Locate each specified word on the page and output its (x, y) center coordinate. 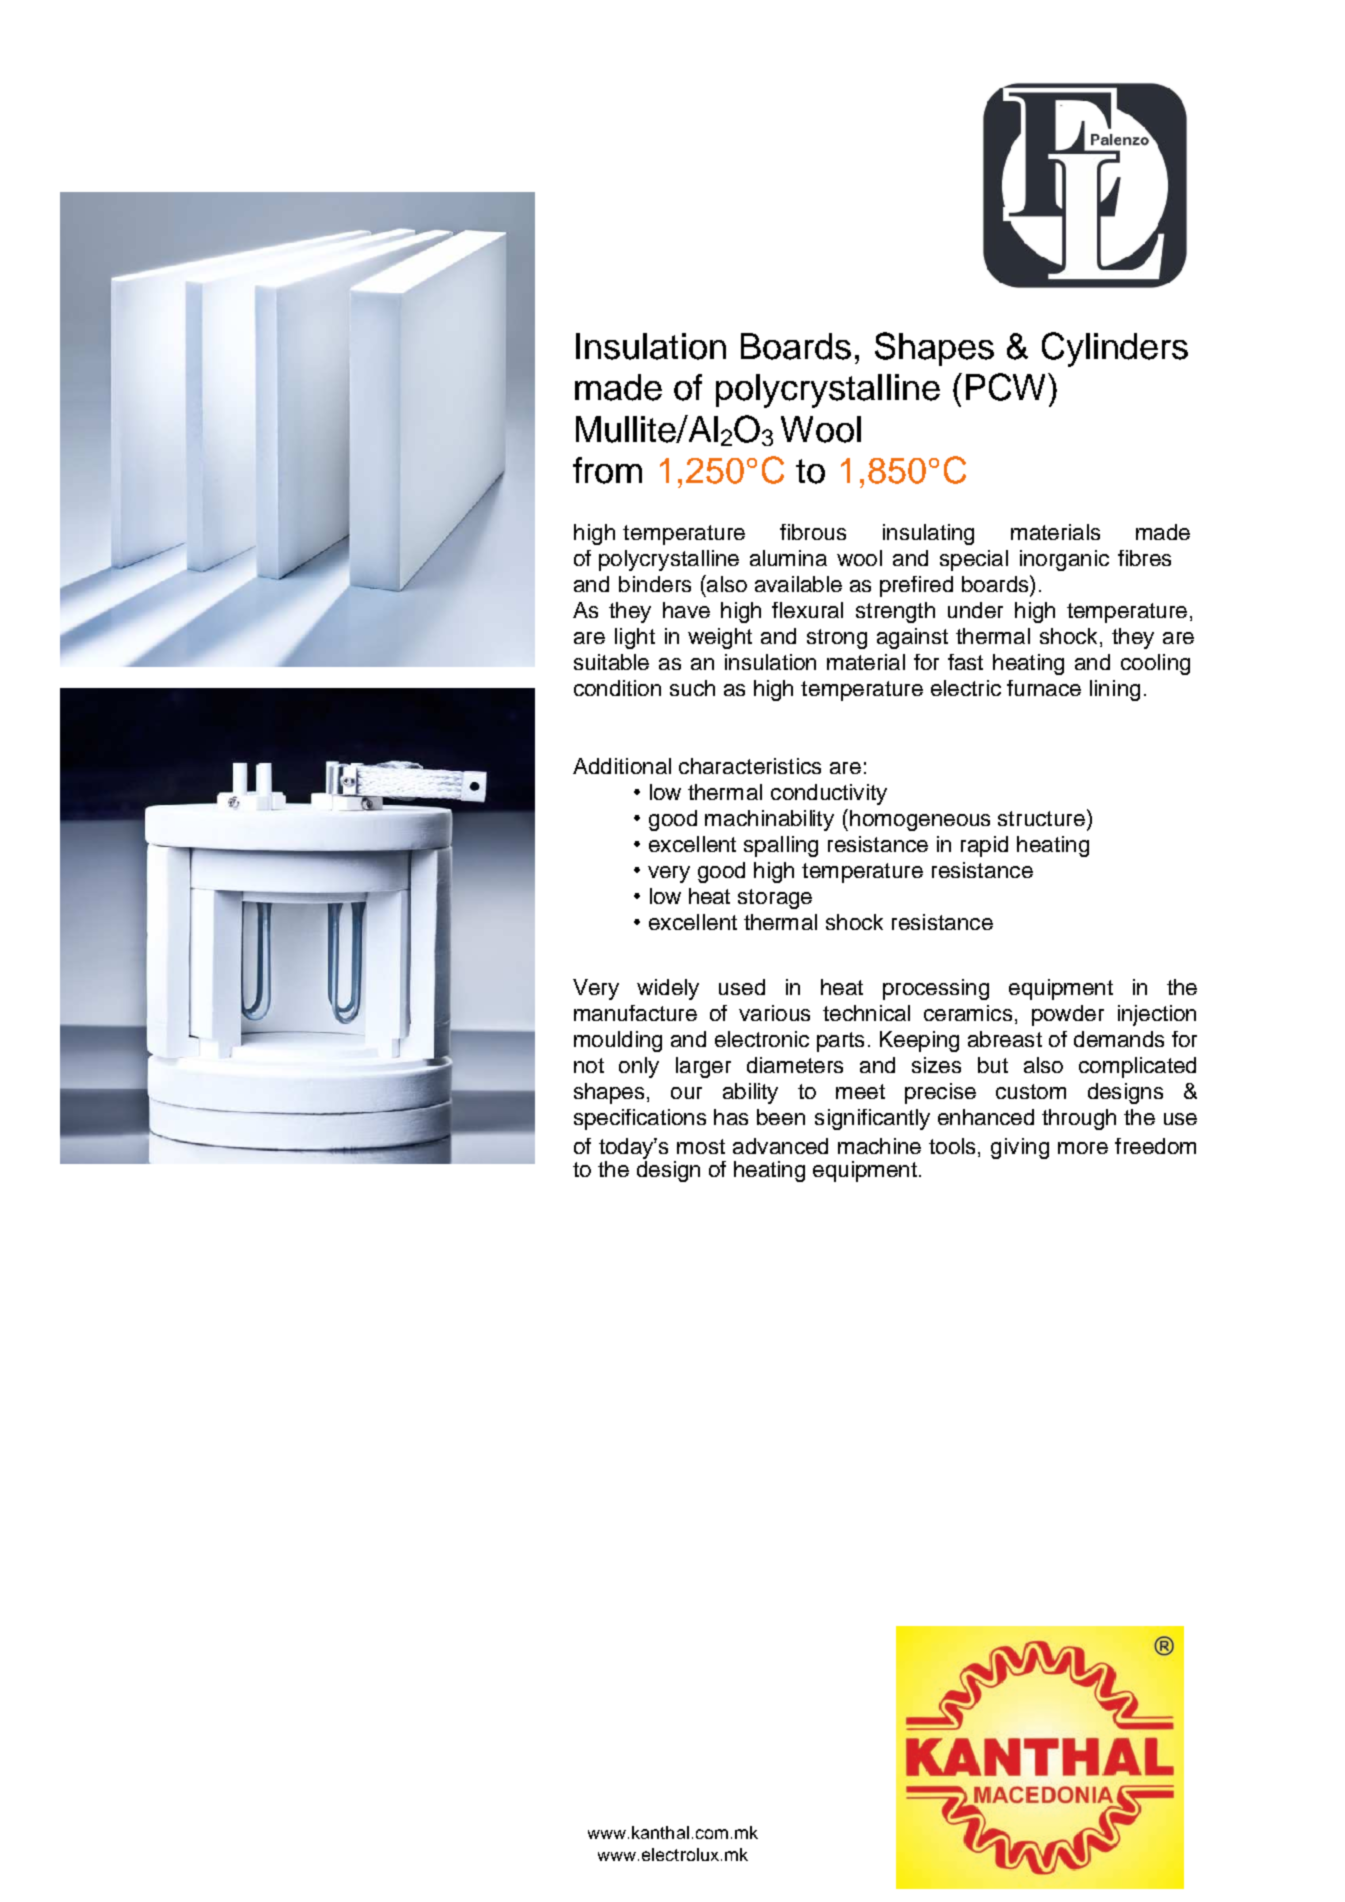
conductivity (829, 794)
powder (1068, 1015)
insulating (928, 534)
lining (1115, 690)
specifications (640, 1119)
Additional (622, 766)
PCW (1005, 387)
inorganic (1064, 560)
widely (668, 989)
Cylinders (1115, 349)
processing (936, 989)
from (607, 470)
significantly (872, 1119)
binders (655, 584)
